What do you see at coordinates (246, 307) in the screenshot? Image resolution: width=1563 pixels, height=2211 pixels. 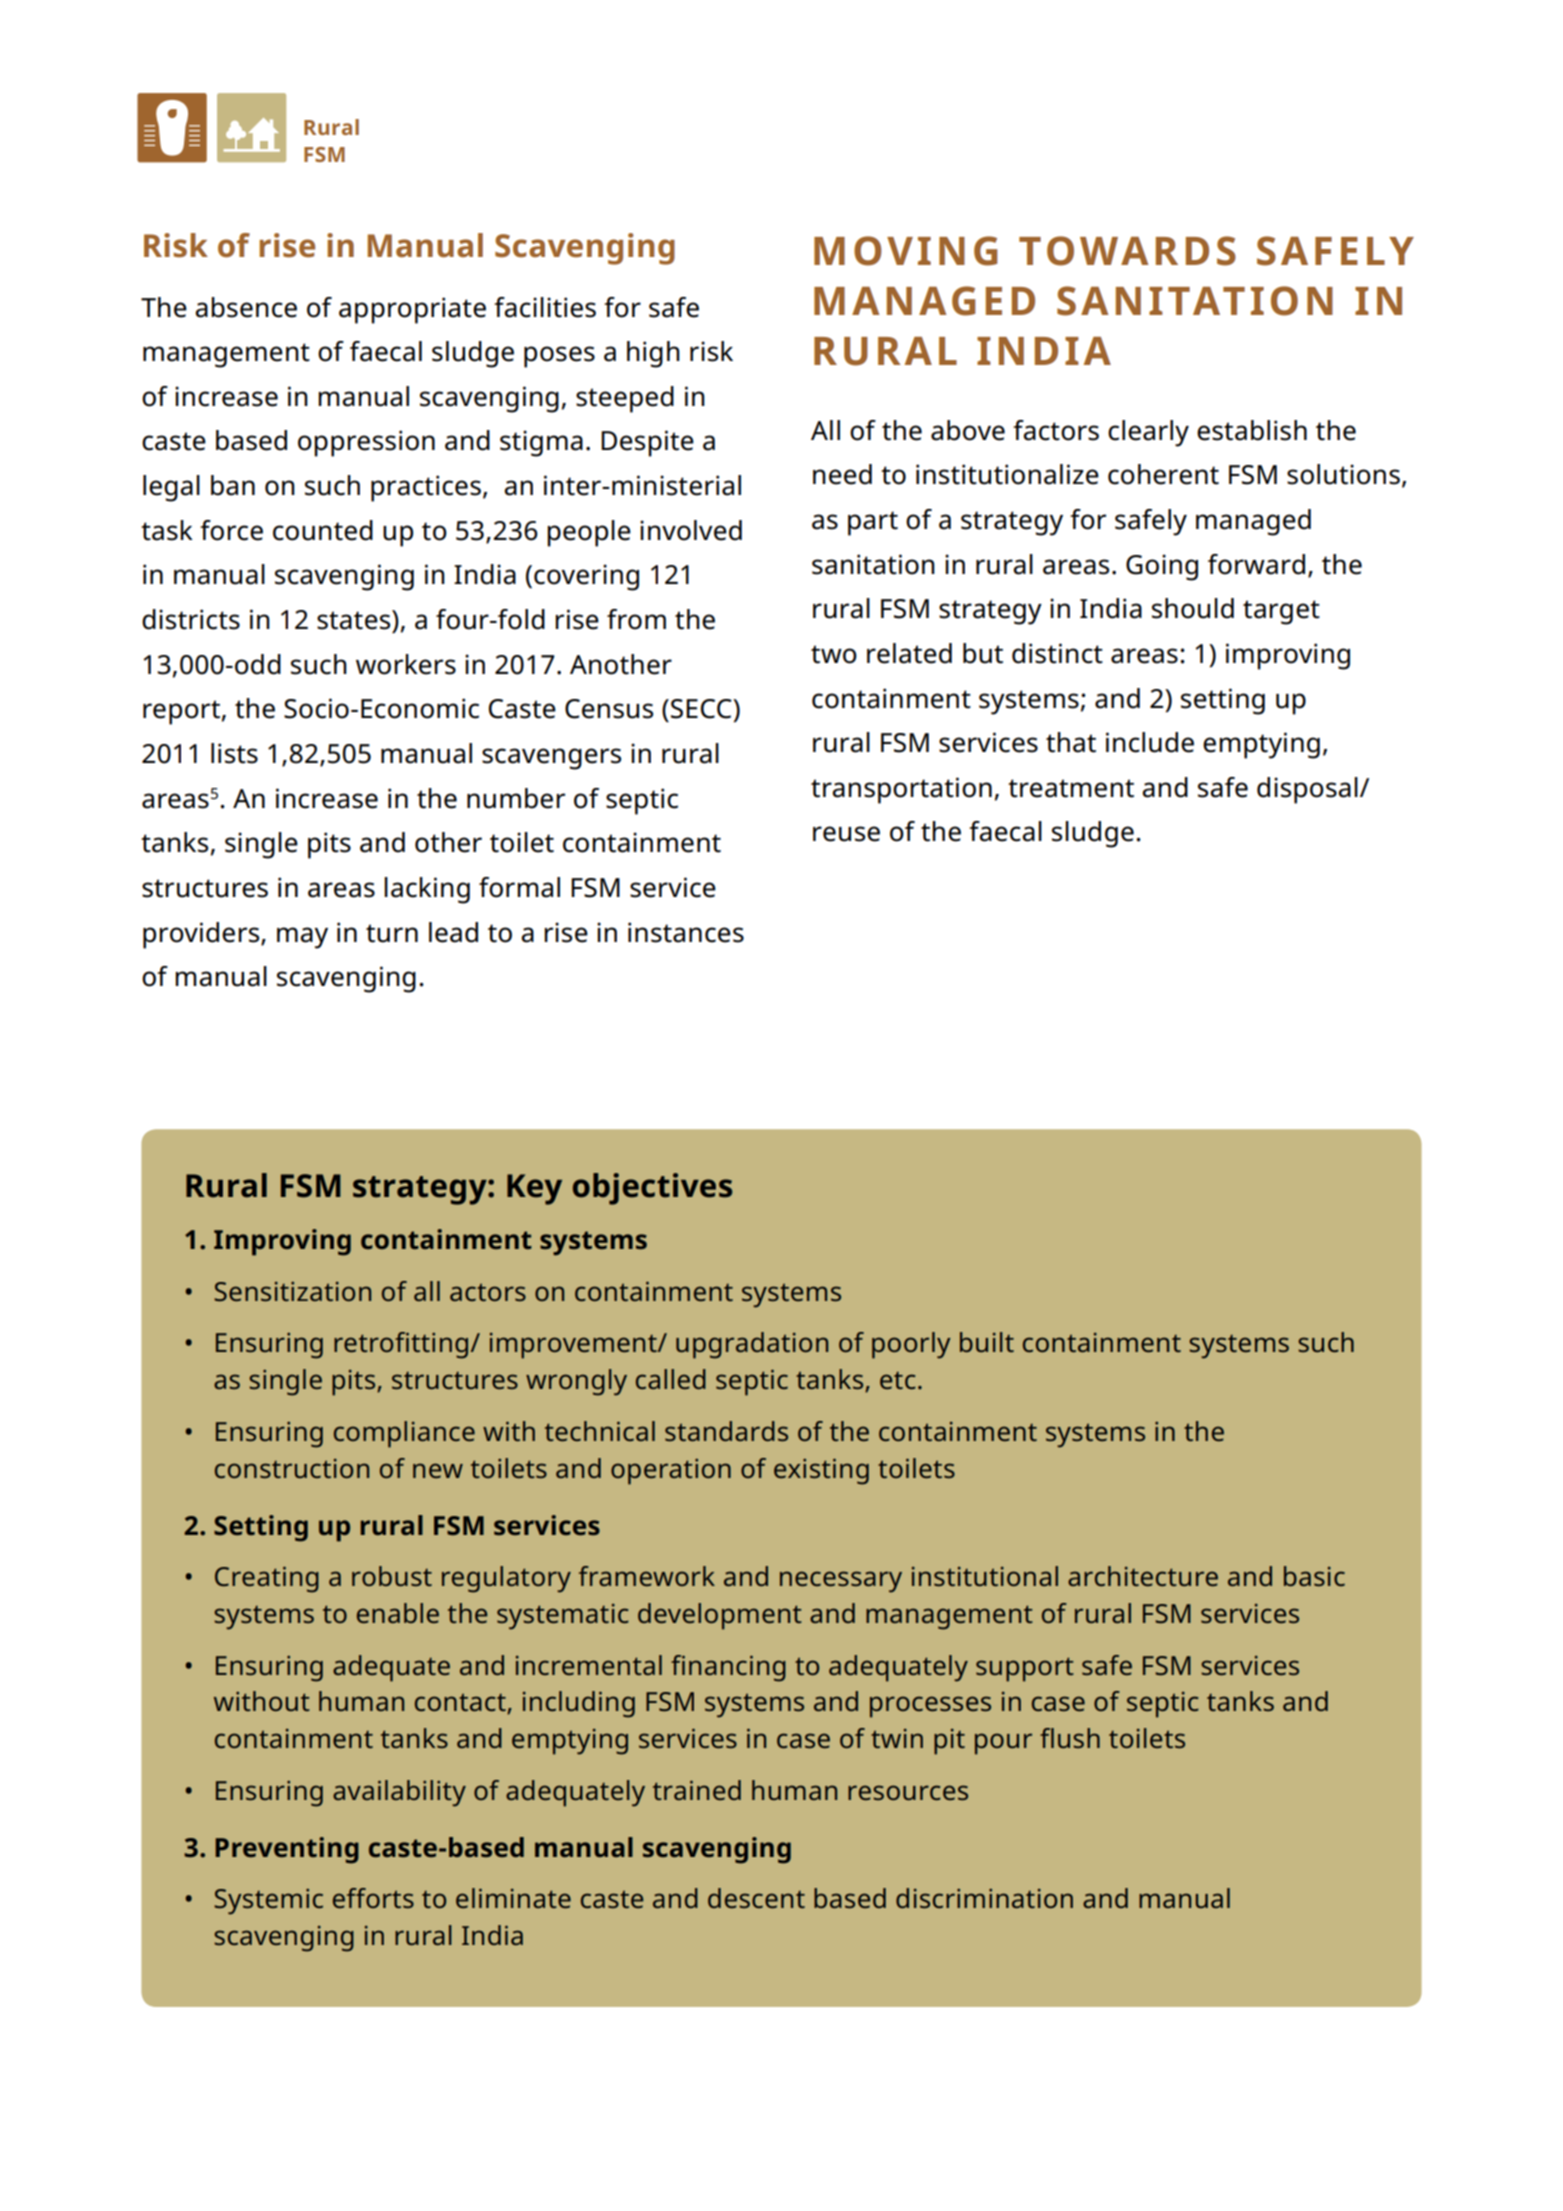 I see `absence` at bounding box center [246, 307].
